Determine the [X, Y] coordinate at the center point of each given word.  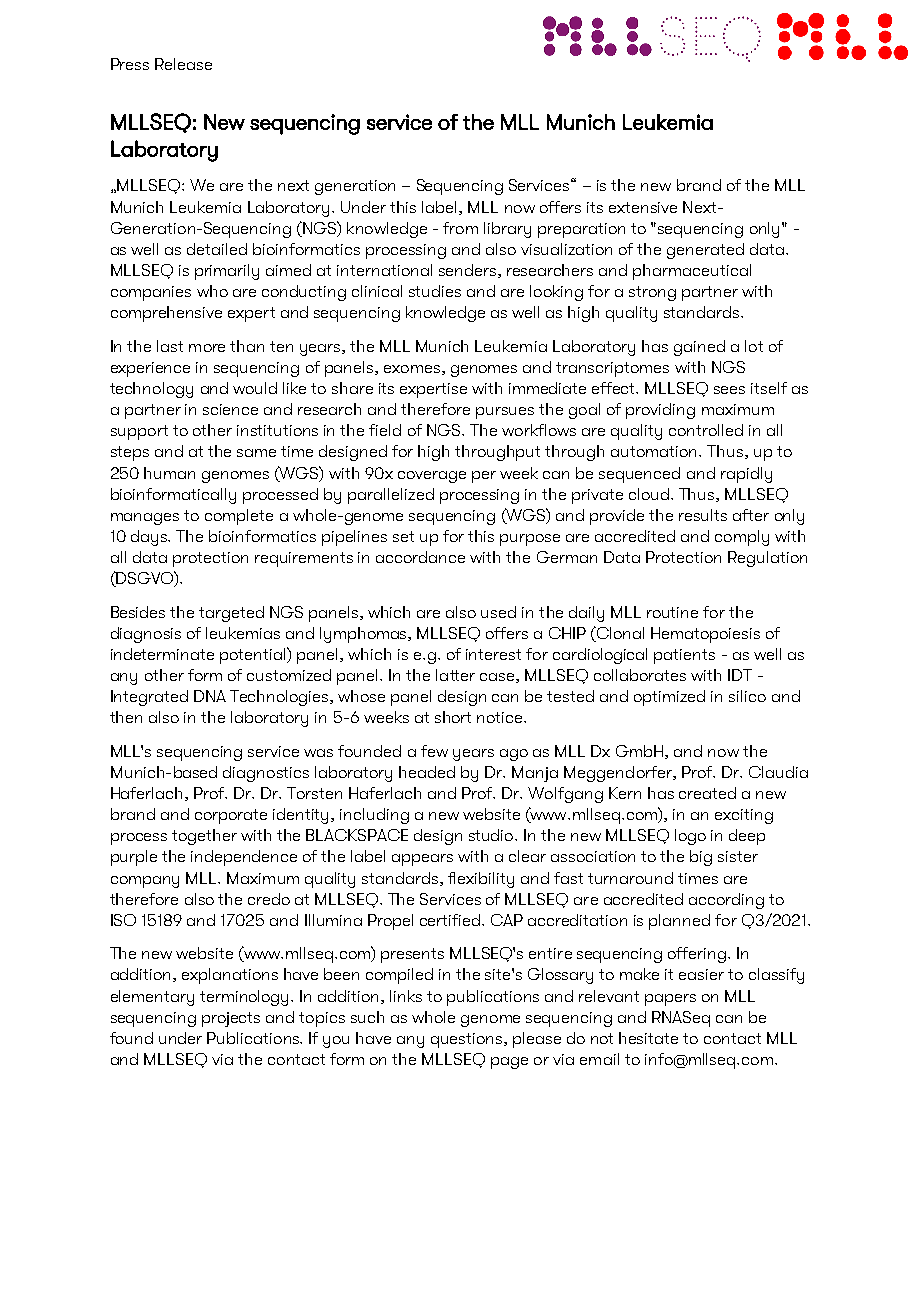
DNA [210, 696]
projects [231, 1019]
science [230, 409]
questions [468, 1040]
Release [183, 64]
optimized [669, 698]
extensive [643, 207]
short [453, 717]
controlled [706, 430]
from [460, 228]
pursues [505, 413]
